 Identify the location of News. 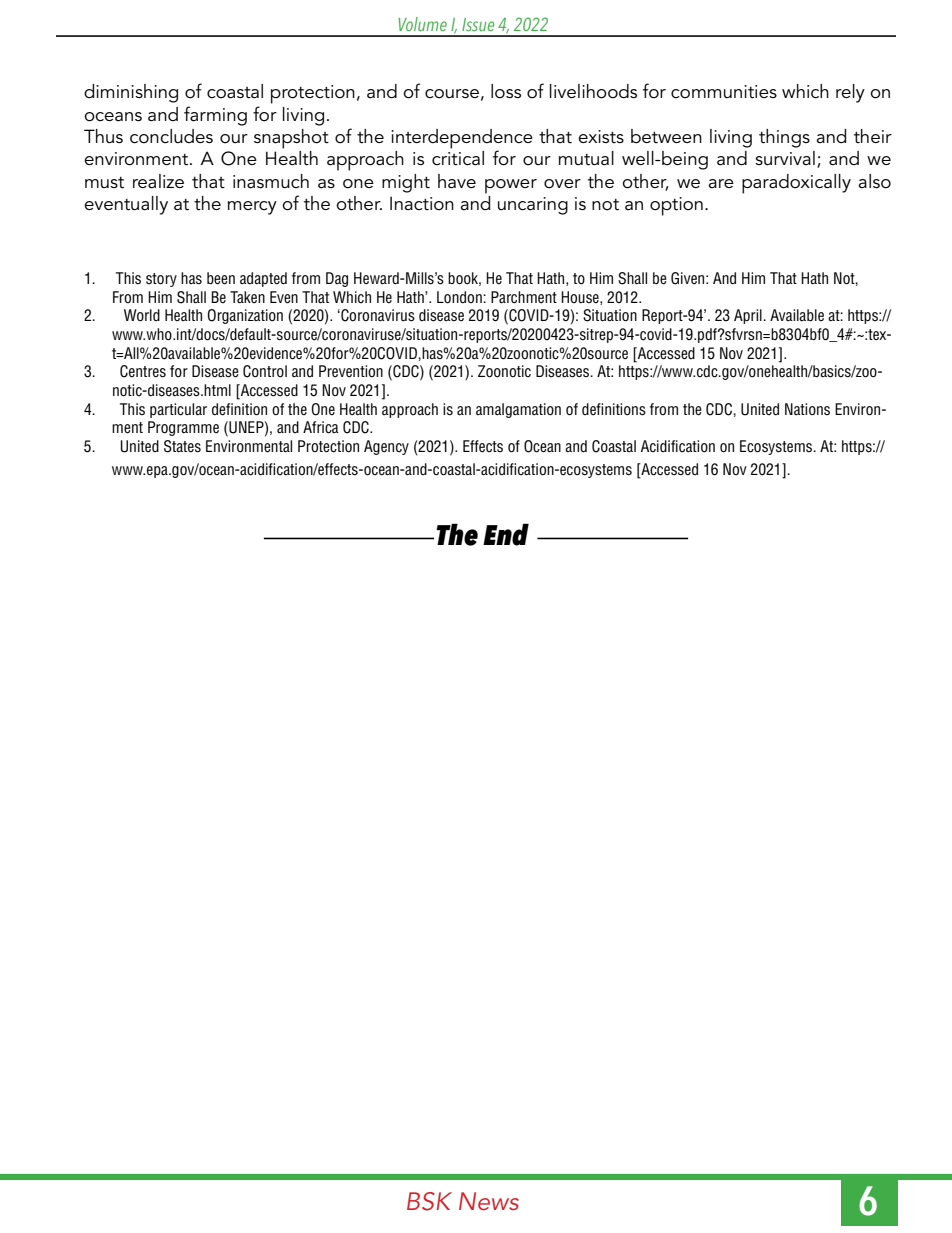
(489, 1201).
